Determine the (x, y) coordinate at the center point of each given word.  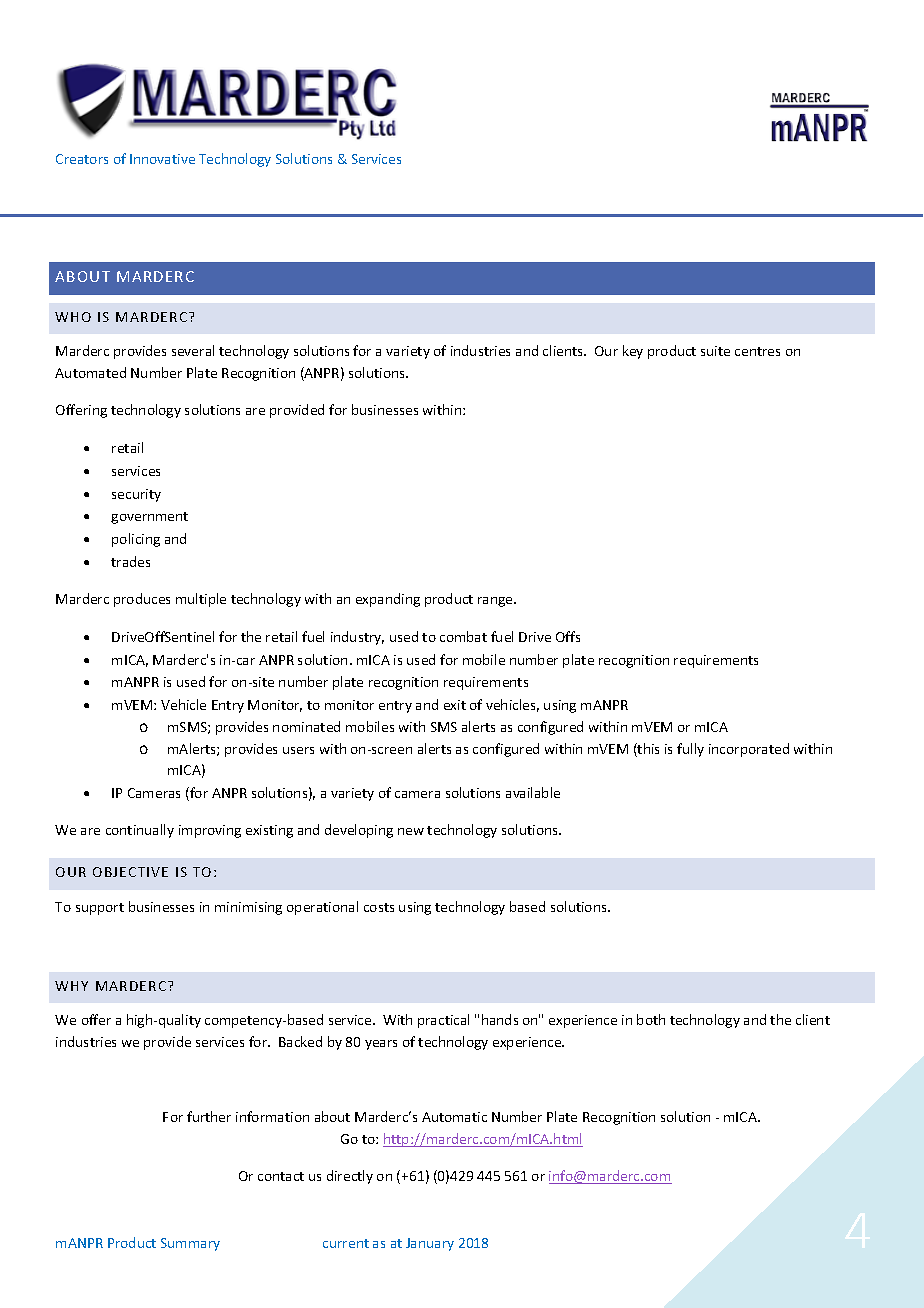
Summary (190, 1244)
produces (142, 600)
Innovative (162, 159)
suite (715, 351)
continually (140, 831)
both (651, 1019)
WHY (71, 986)
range (496, 602)
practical (443, 1021)
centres (757, 351)
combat (463, 636)
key (633, 352)
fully (690, 750)
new (411, 831)
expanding (388, 600)
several (193, 350)
